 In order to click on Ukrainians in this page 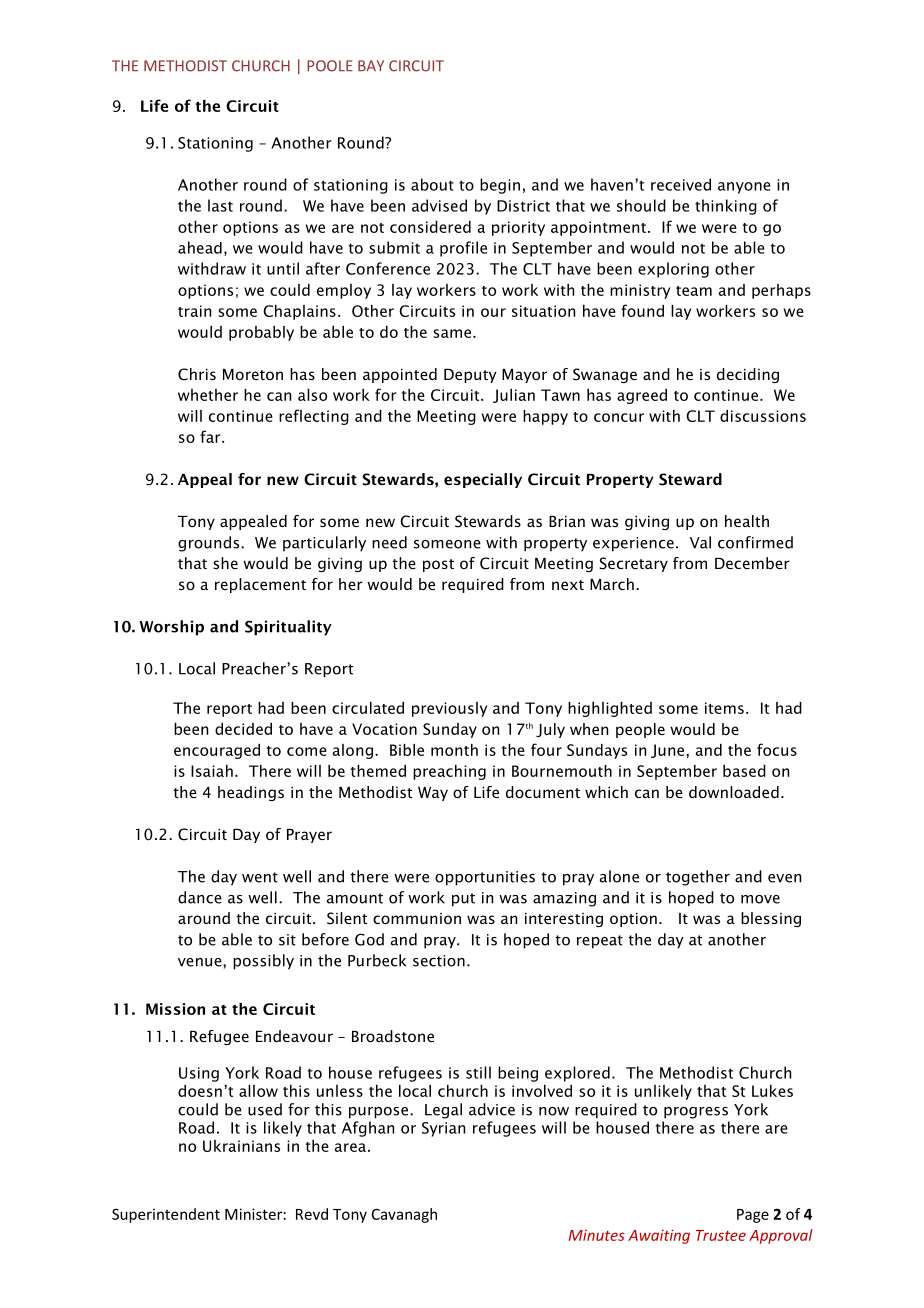, I will do `click(241, 1146)`.
